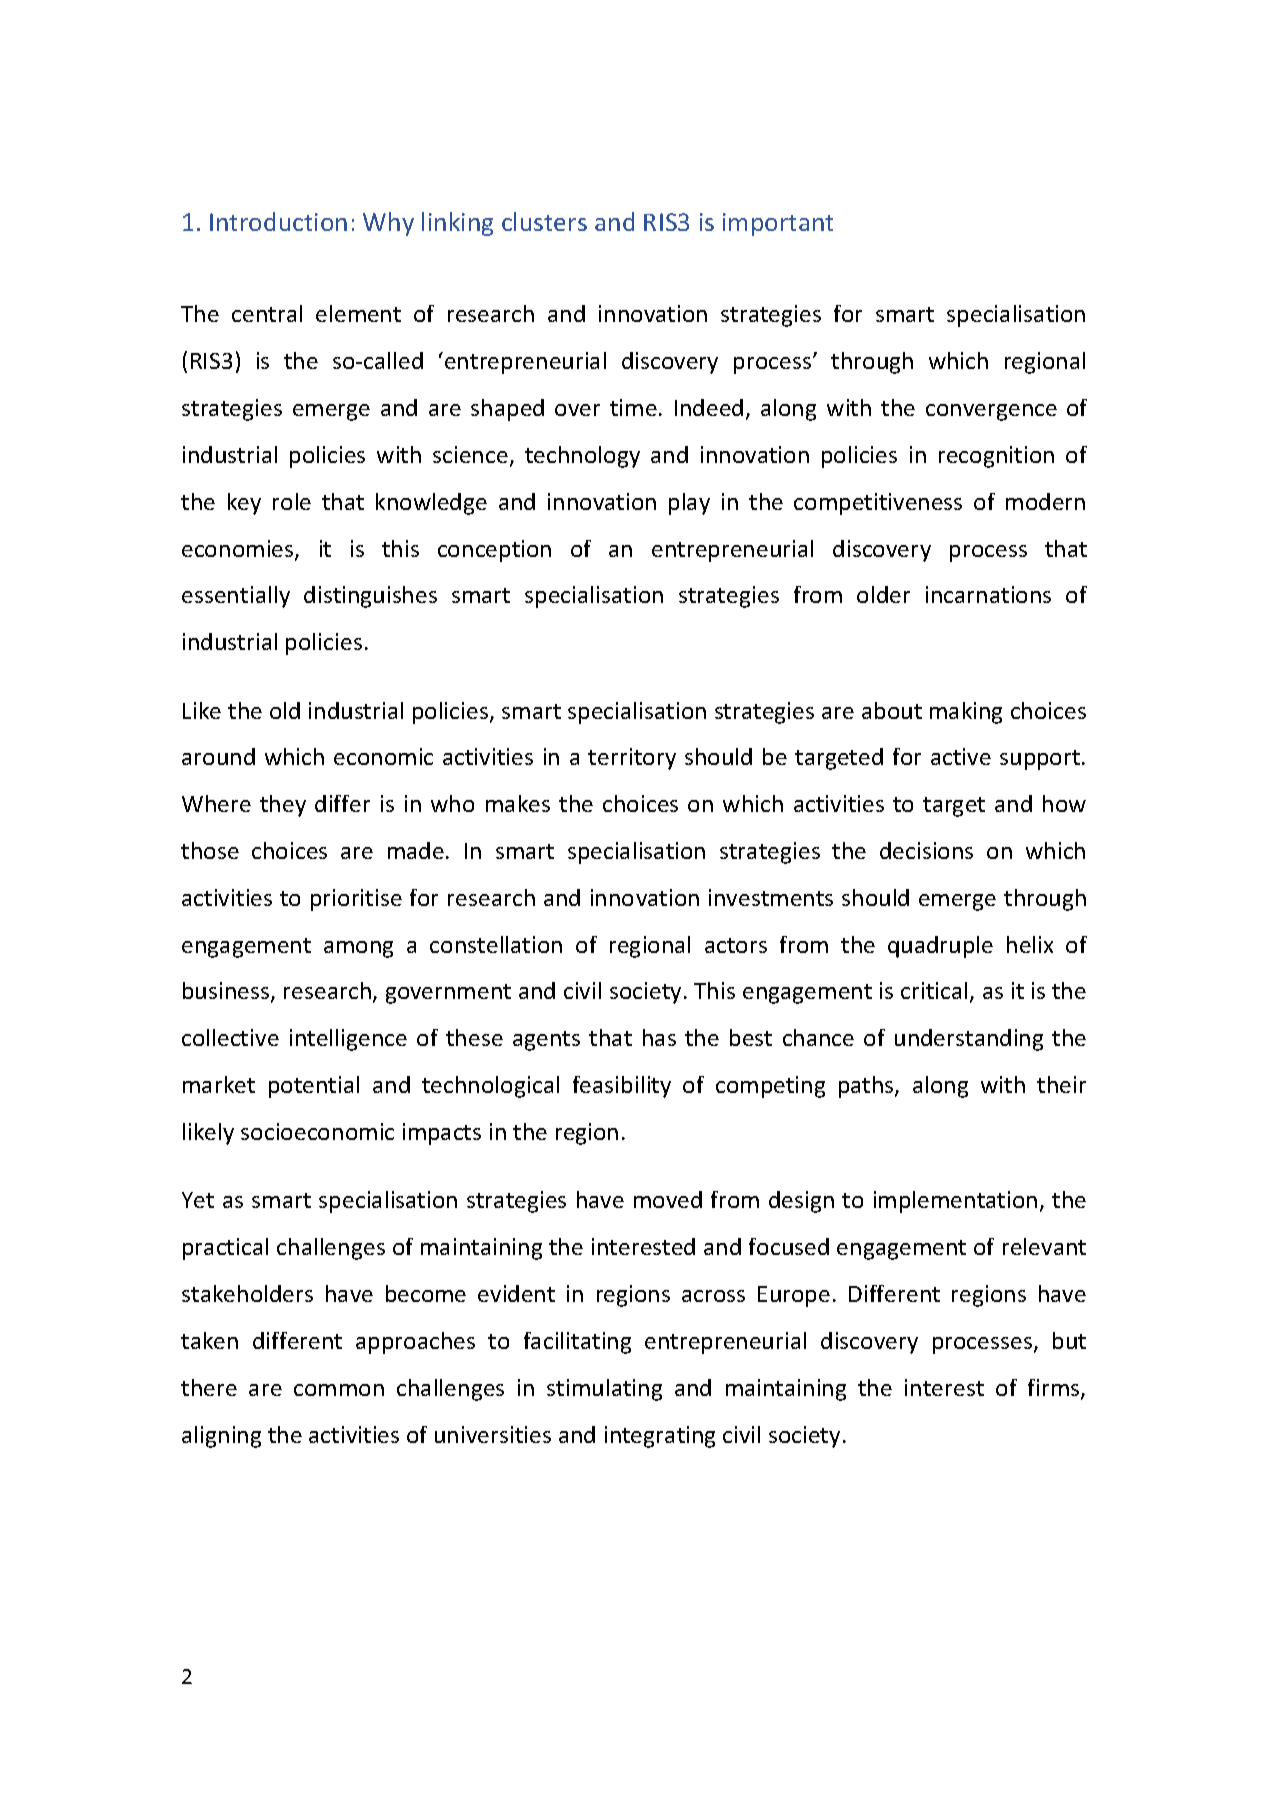 Image resolution: width=1269 pixels, height=1795 pixels. What do you see at coordinates (632, 759) in the screenshot?
I see `territory` at bounding box center [632, 759].
